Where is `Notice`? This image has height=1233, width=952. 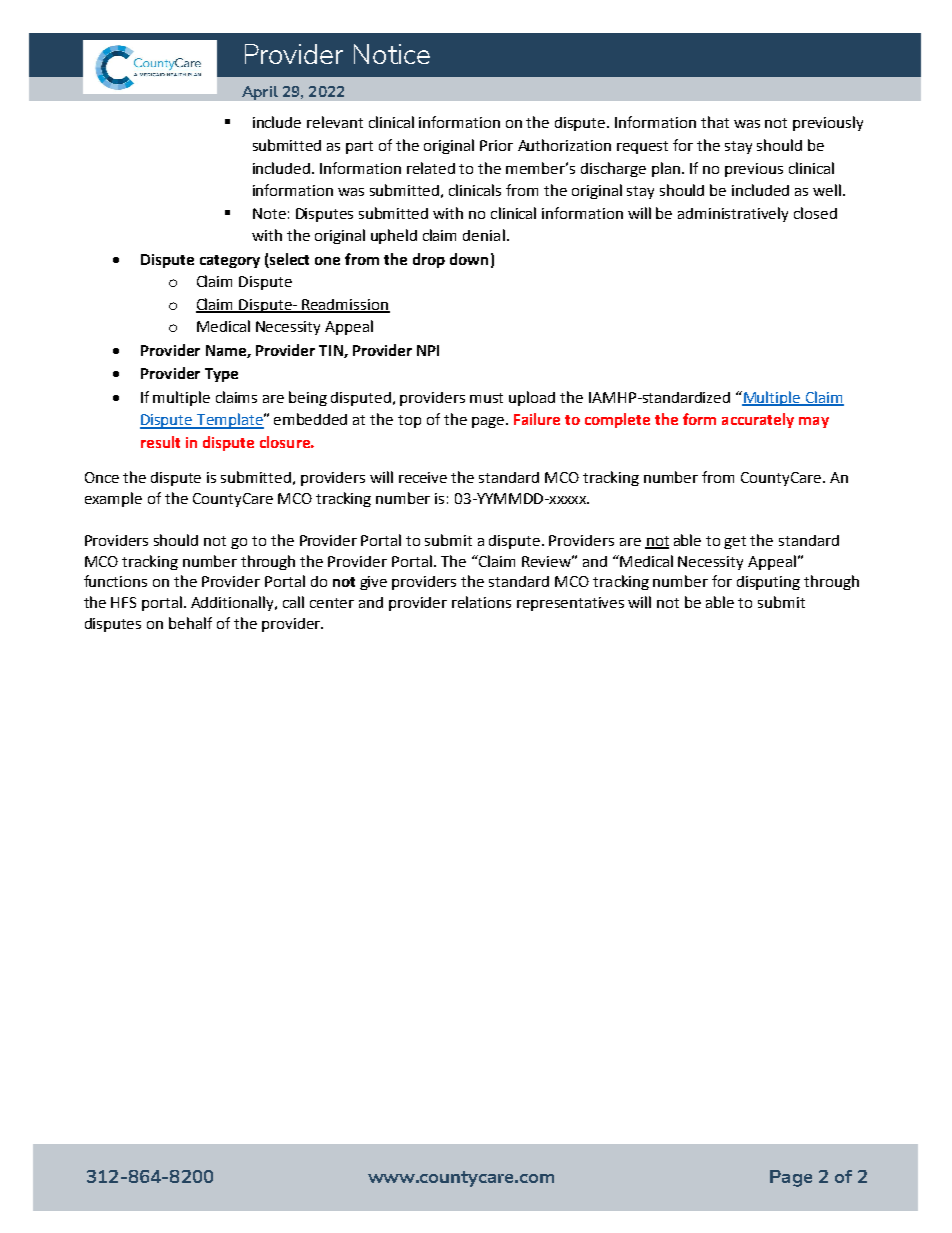
Notice is located at coordinates (392, 54).
